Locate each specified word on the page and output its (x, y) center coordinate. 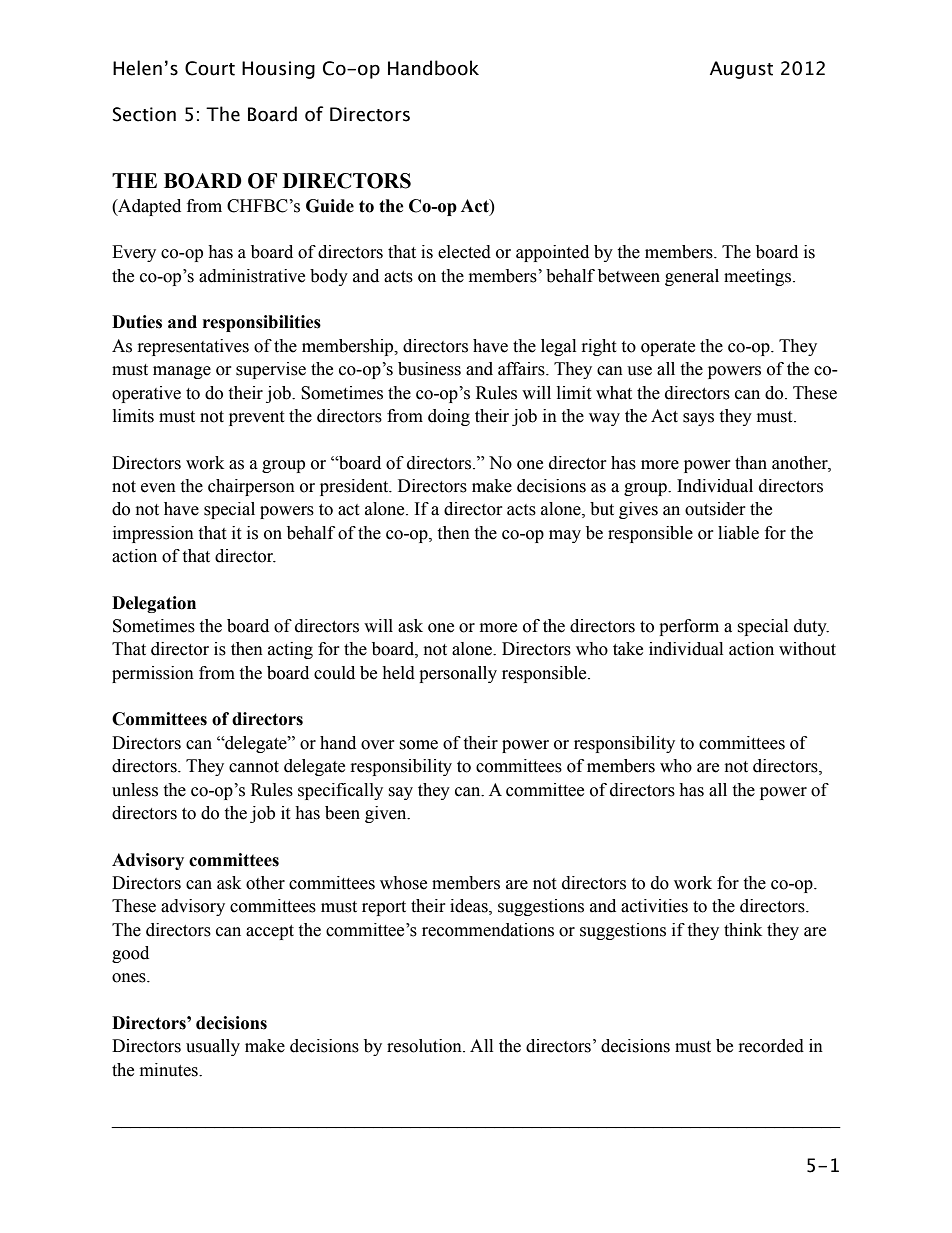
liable (738, 533)
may (565, 536)
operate (668, 348)
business (429, 369)
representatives (193, 347)
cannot (254, 767)
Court (210, 68)
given (387, 814)
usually (213, 1047)
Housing (278, 70)
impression (153, 534)
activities (654, 906)
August (741, 70)
